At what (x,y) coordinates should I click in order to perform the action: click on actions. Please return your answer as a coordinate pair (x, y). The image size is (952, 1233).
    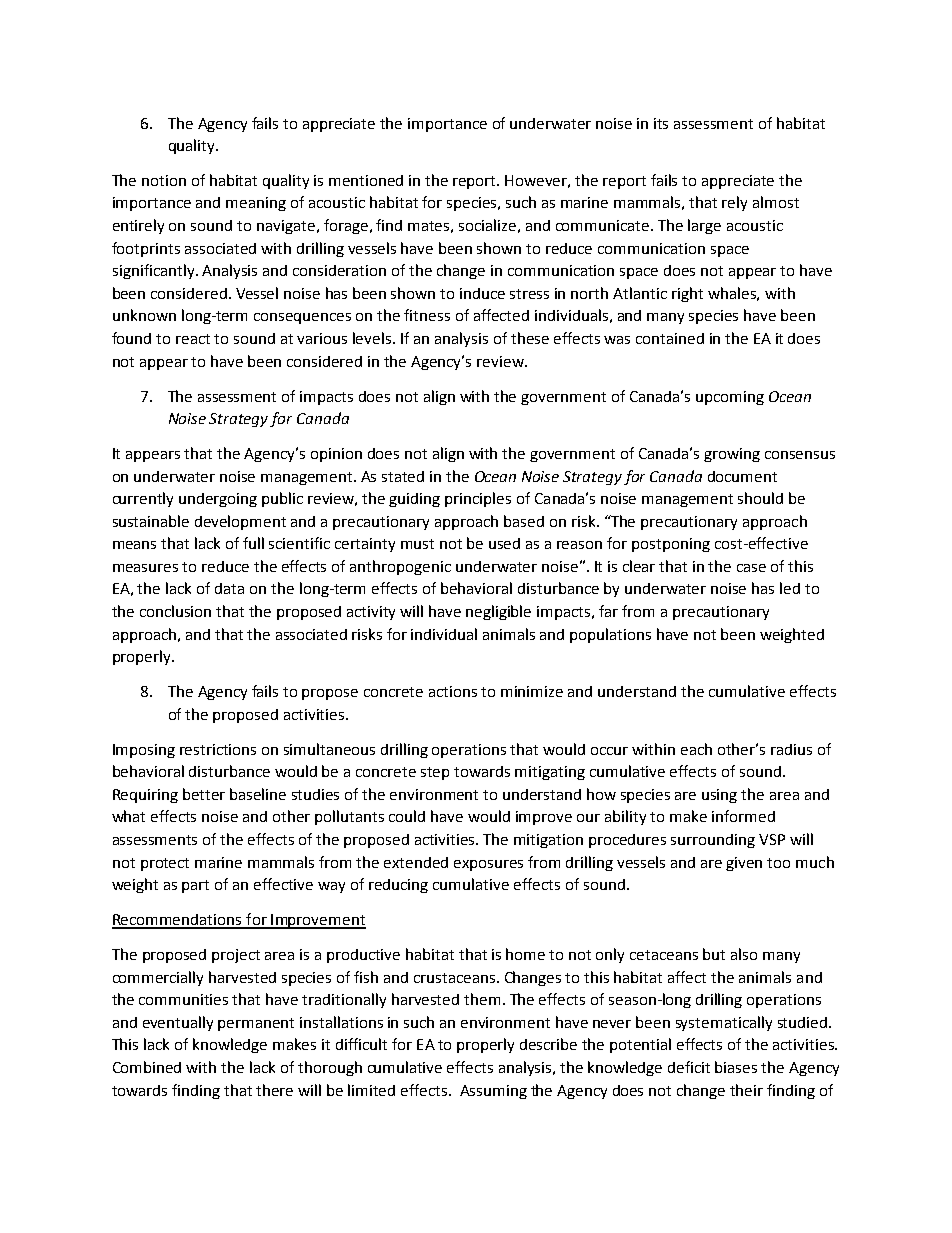
    Looking at the image, I should click on (453, 691).
